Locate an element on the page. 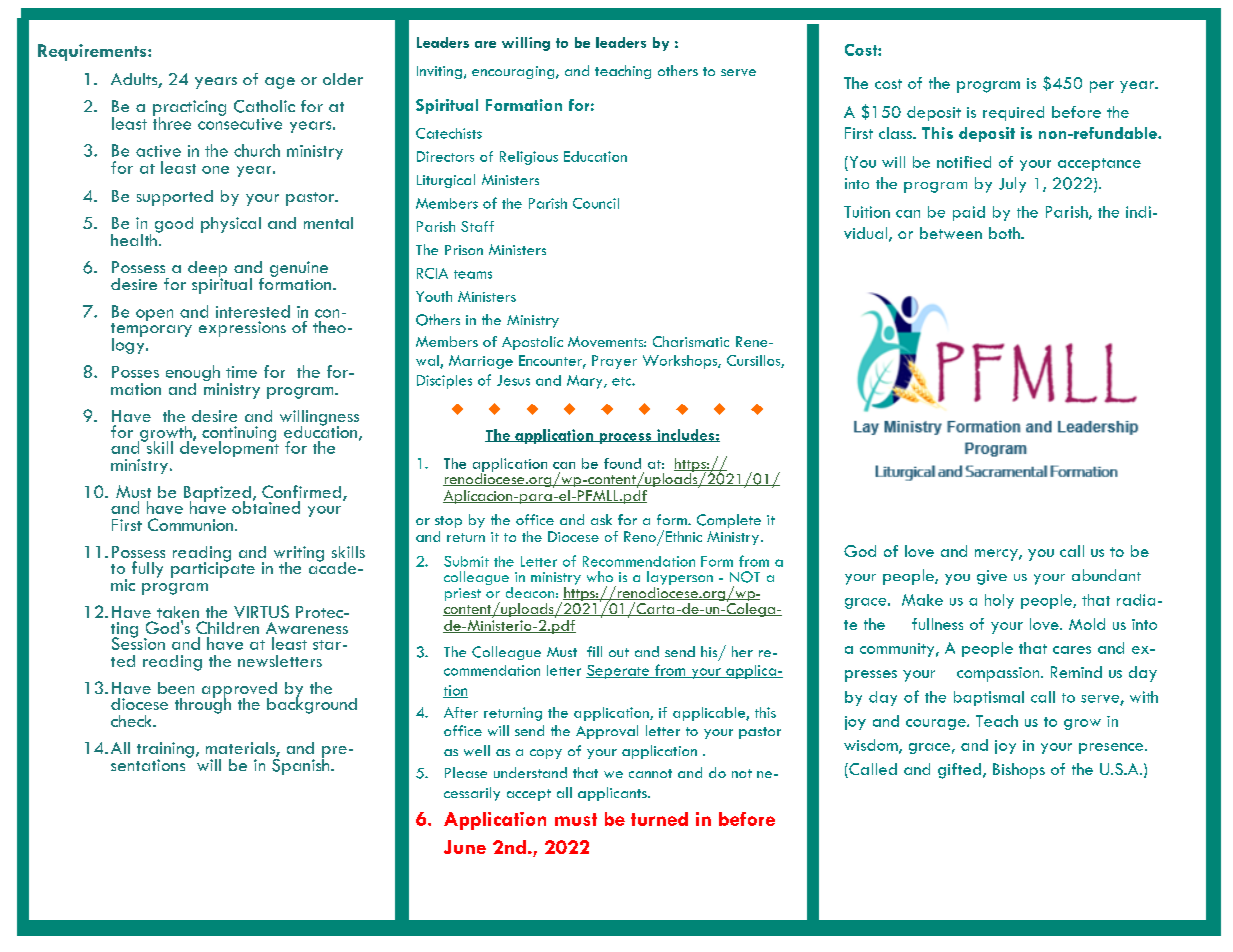  Charismatic is located at coordinates (691, 341).
